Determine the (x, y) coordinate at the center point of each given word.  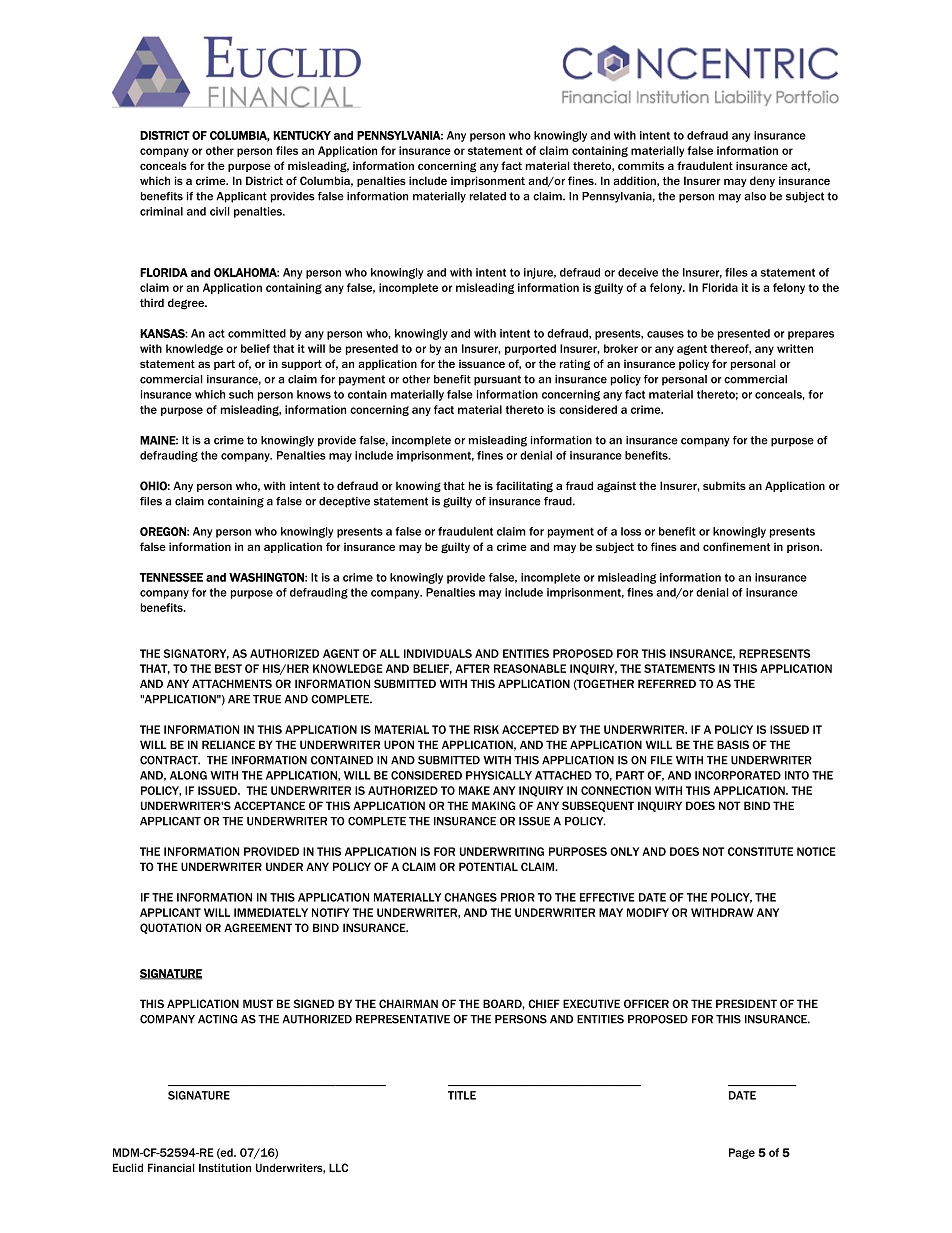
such (241, 394)
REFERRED (667, 683)
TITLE (462, 1095)
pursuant (497, 380)
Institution (225, 1167)
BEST (228, 668)
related (488, 196)
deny (762, 181)
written (795, 348)
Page (742, 1153)
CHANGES (470, 897)
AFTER (472, 668)
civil (220, 211)
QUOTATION (170, 928)
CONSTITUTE (760, 851)
